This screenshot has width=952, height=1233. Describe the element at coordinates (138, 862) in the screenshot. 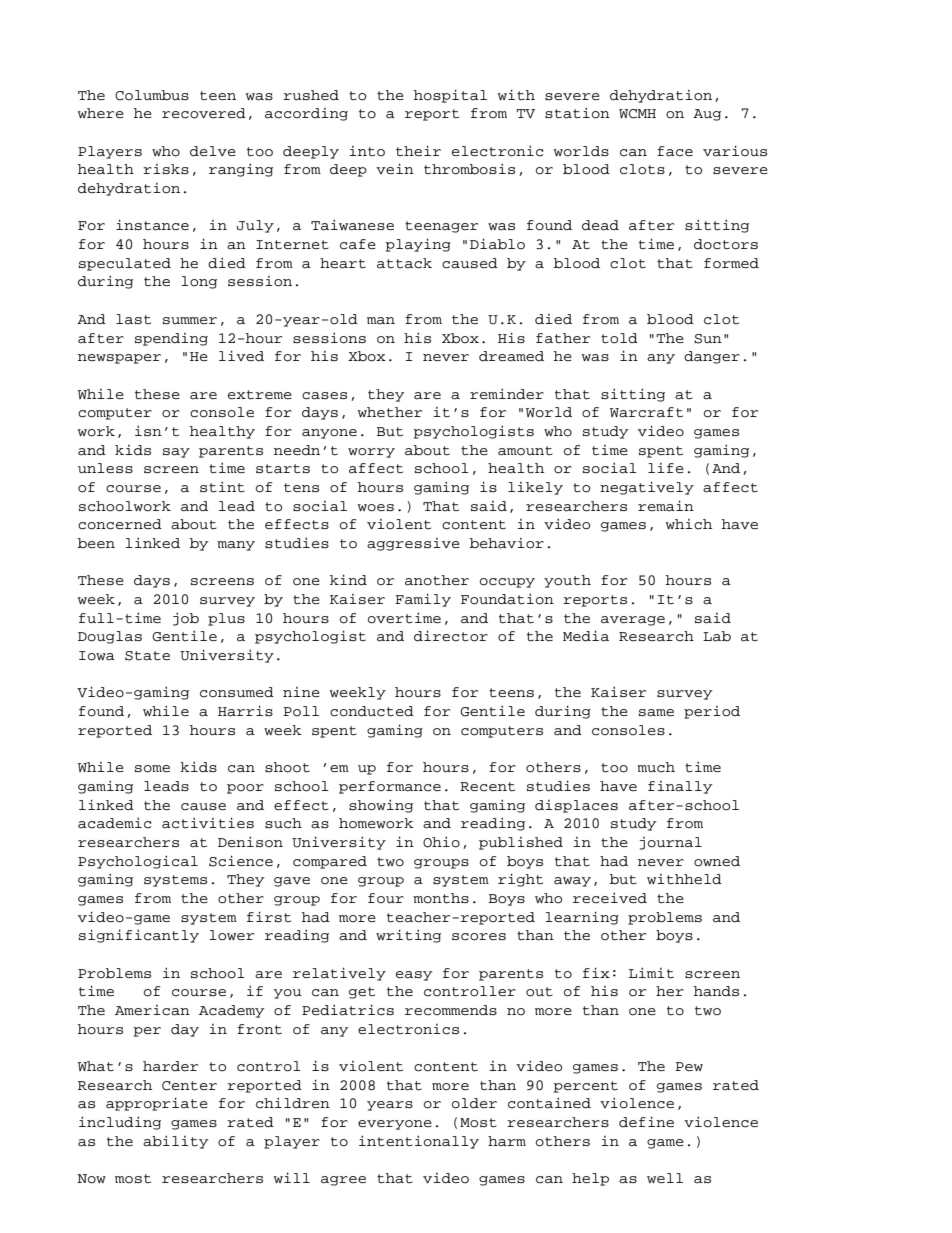

I see `Psychological` at that location.
